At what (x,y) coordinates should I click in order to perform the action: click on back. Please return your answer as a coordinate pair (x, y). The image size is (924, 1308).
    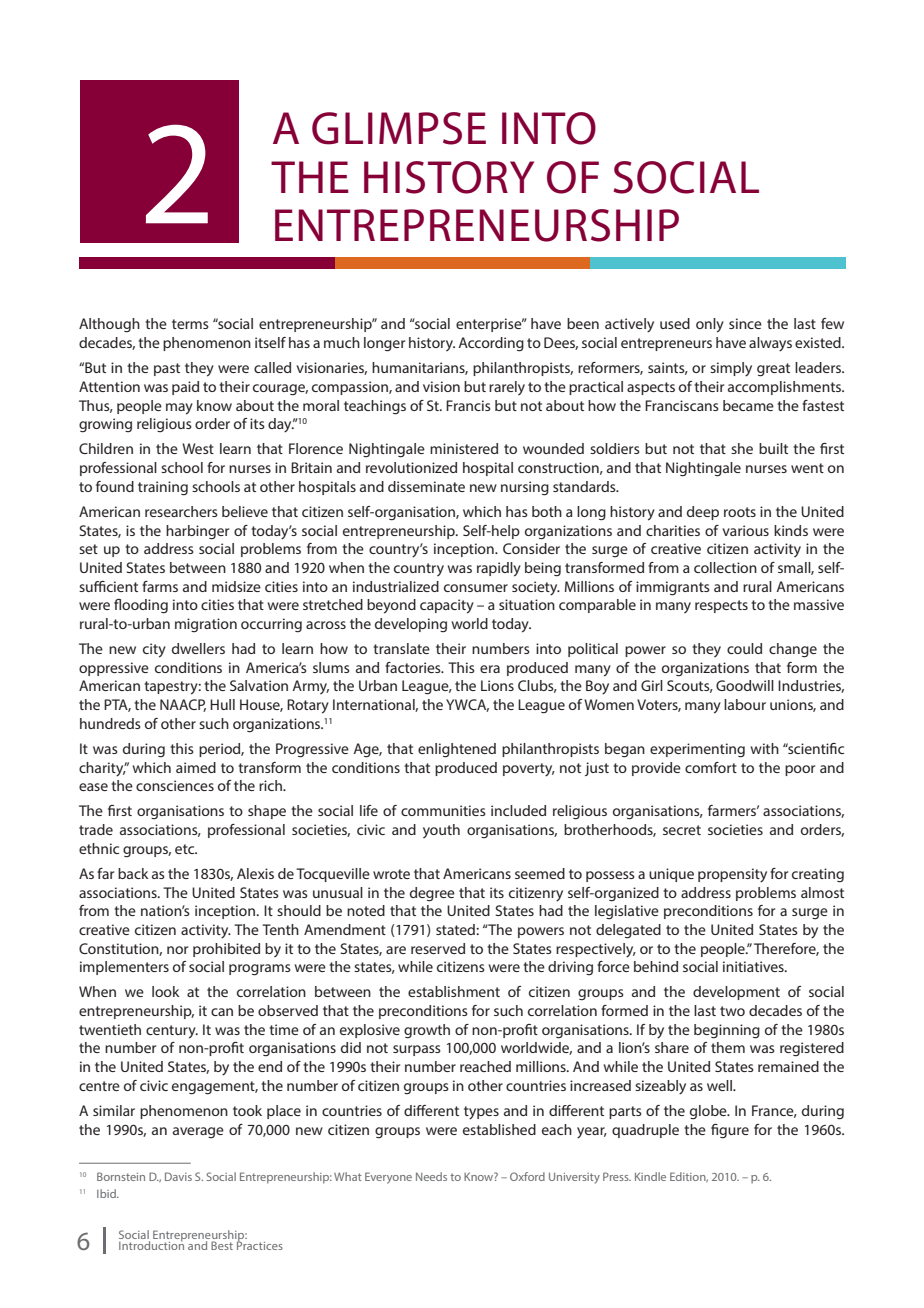
    Looking at the image, I should click on (133, 873).
